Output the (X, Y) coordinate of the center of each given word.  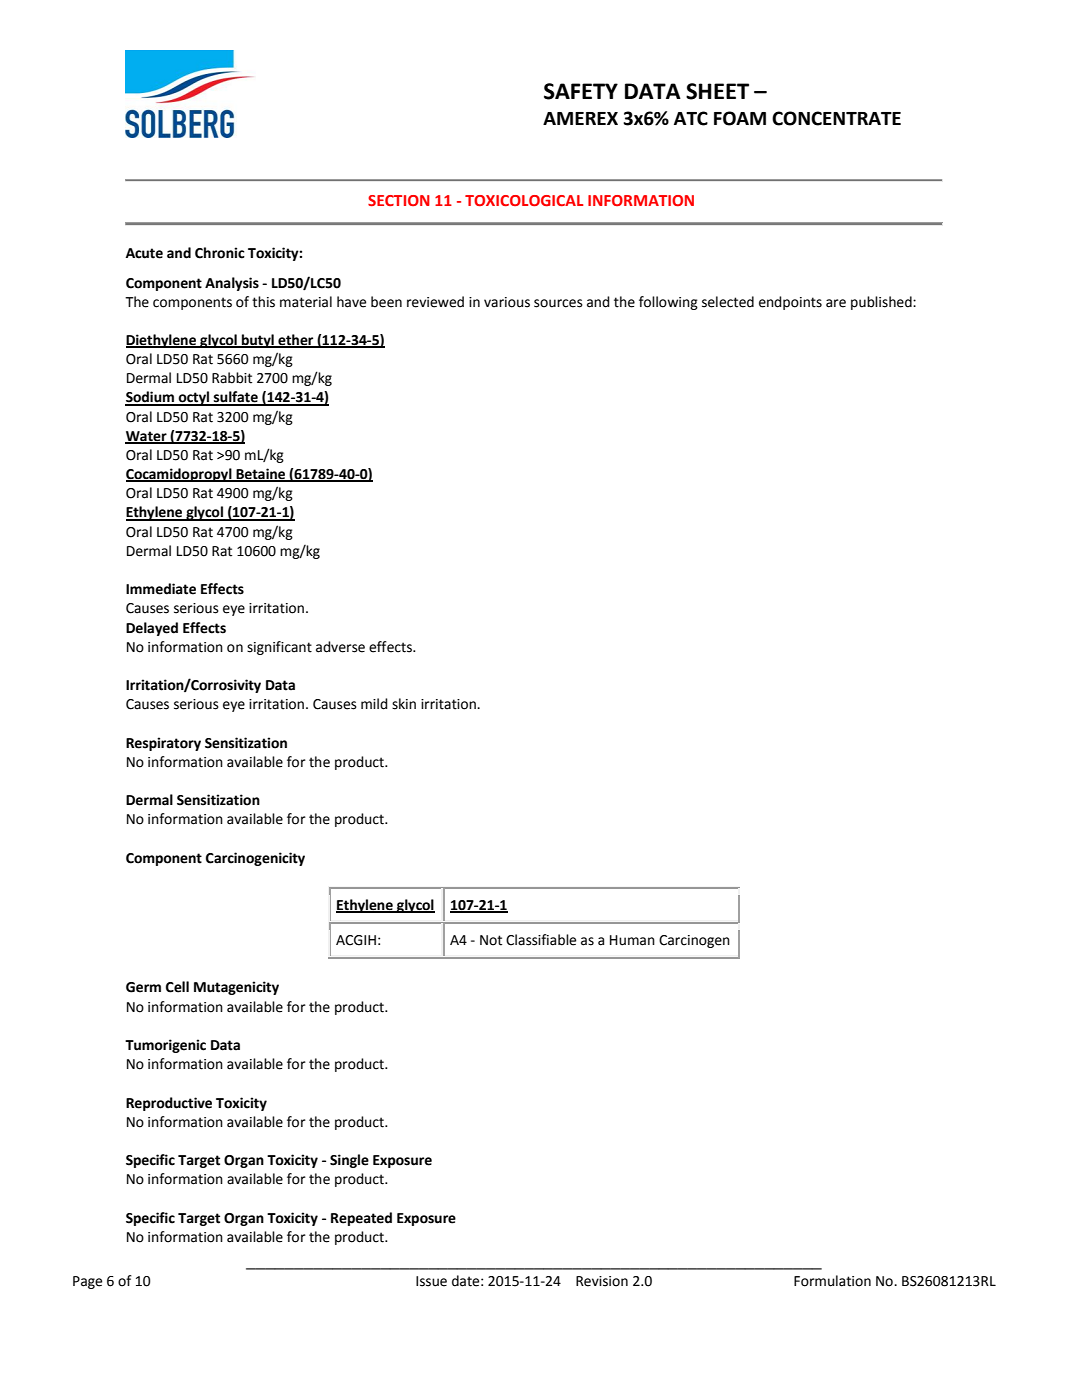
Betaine (261, 475)
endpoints (790, 303)
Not (491, 940)
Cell (177, 987)
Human (632, 940)
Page (87, 1282)
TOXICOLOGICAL (524, 200)
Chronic (220, 253)
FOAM (740, 118)
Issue (431, 1281)
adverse (340, 647)
